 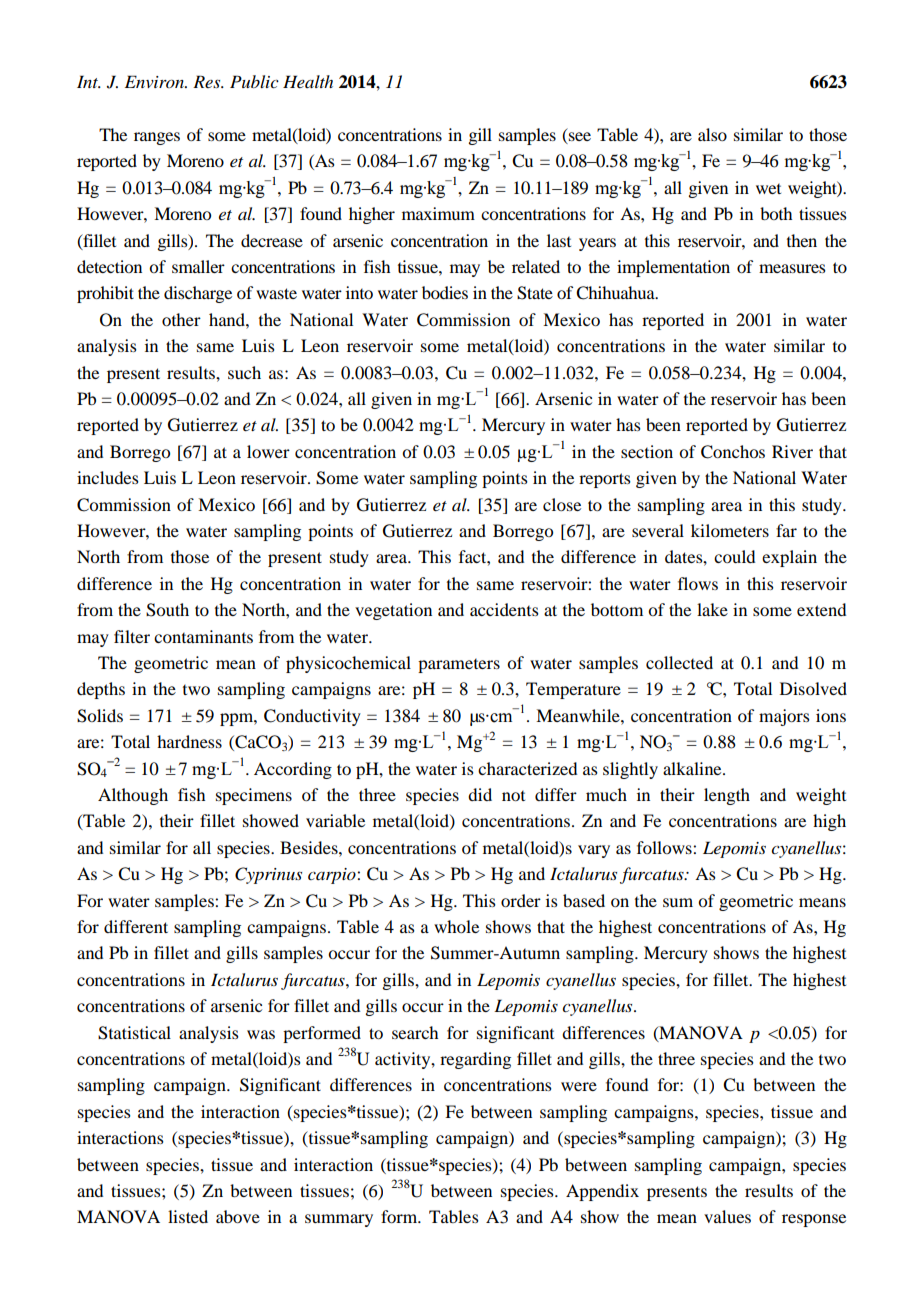 What do you see at coordinates (188, 1216) in the screenshot?
I see `listed` at bounding box center [188, 1216].
